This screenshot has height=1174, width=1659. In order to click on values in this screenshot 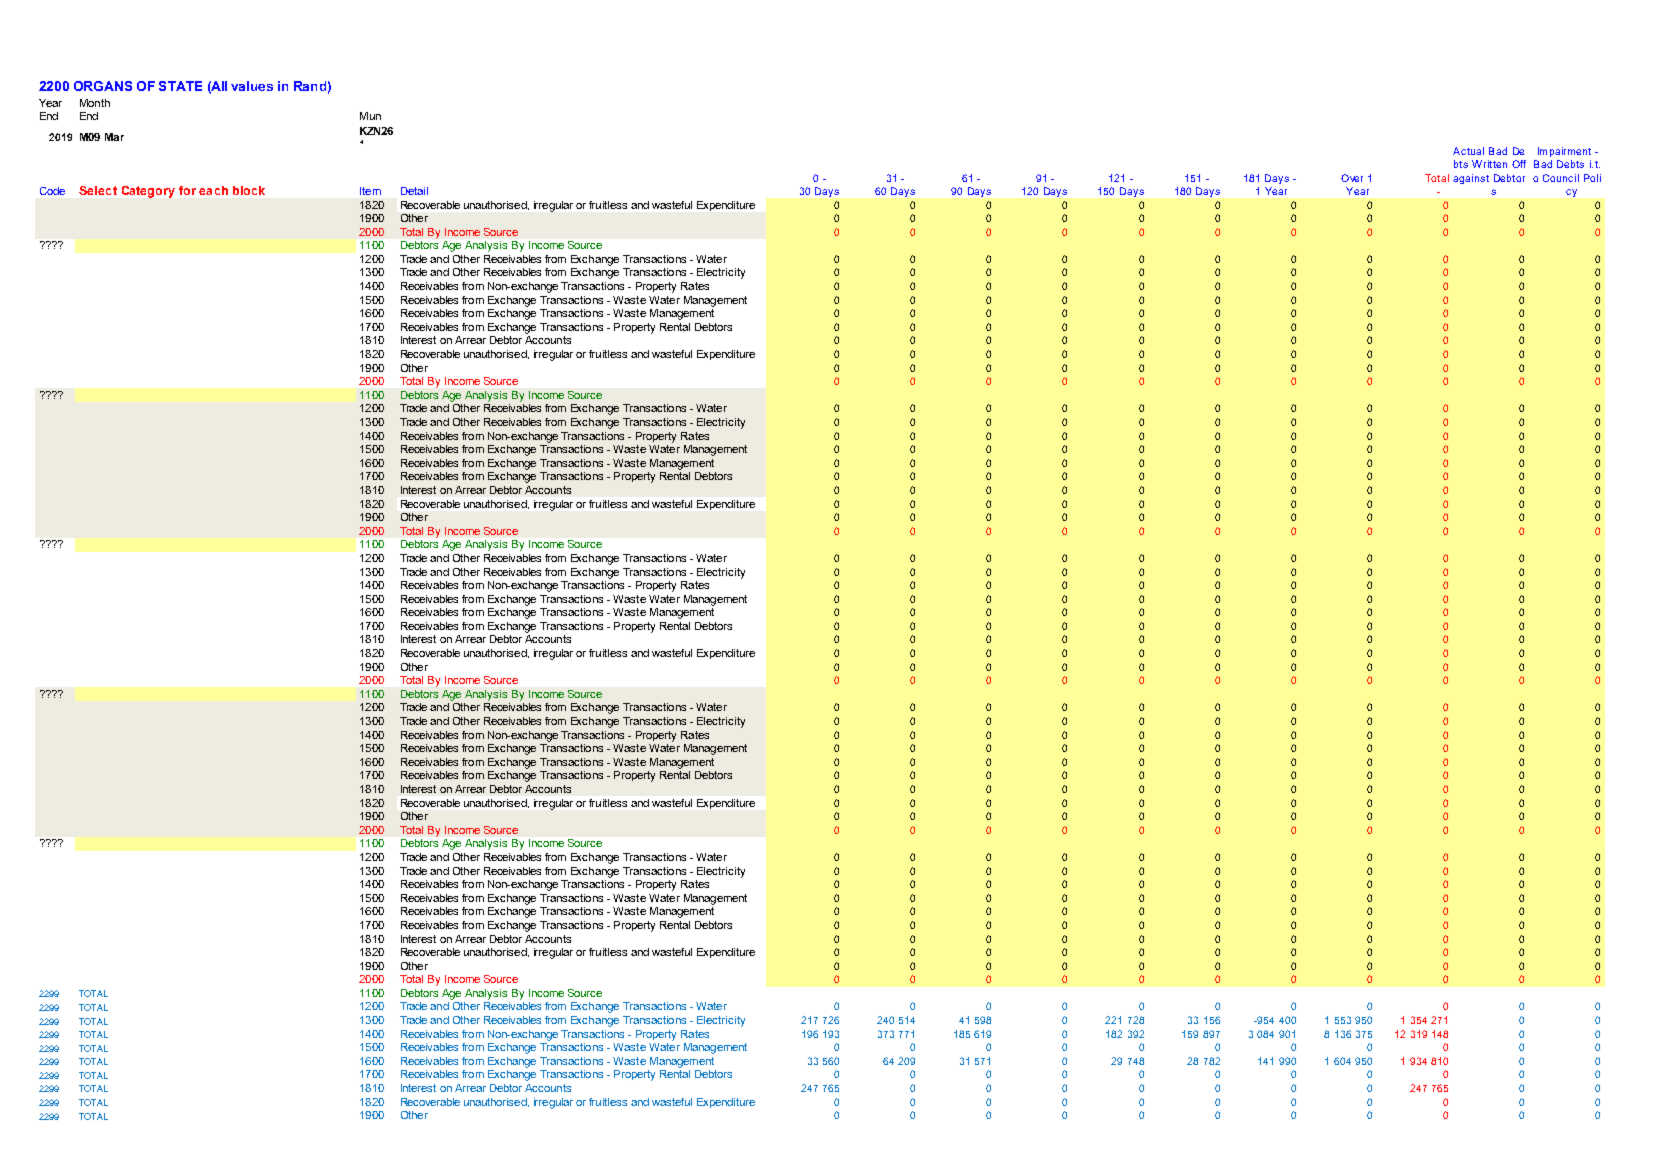, I will do `click(252, 86)`.
